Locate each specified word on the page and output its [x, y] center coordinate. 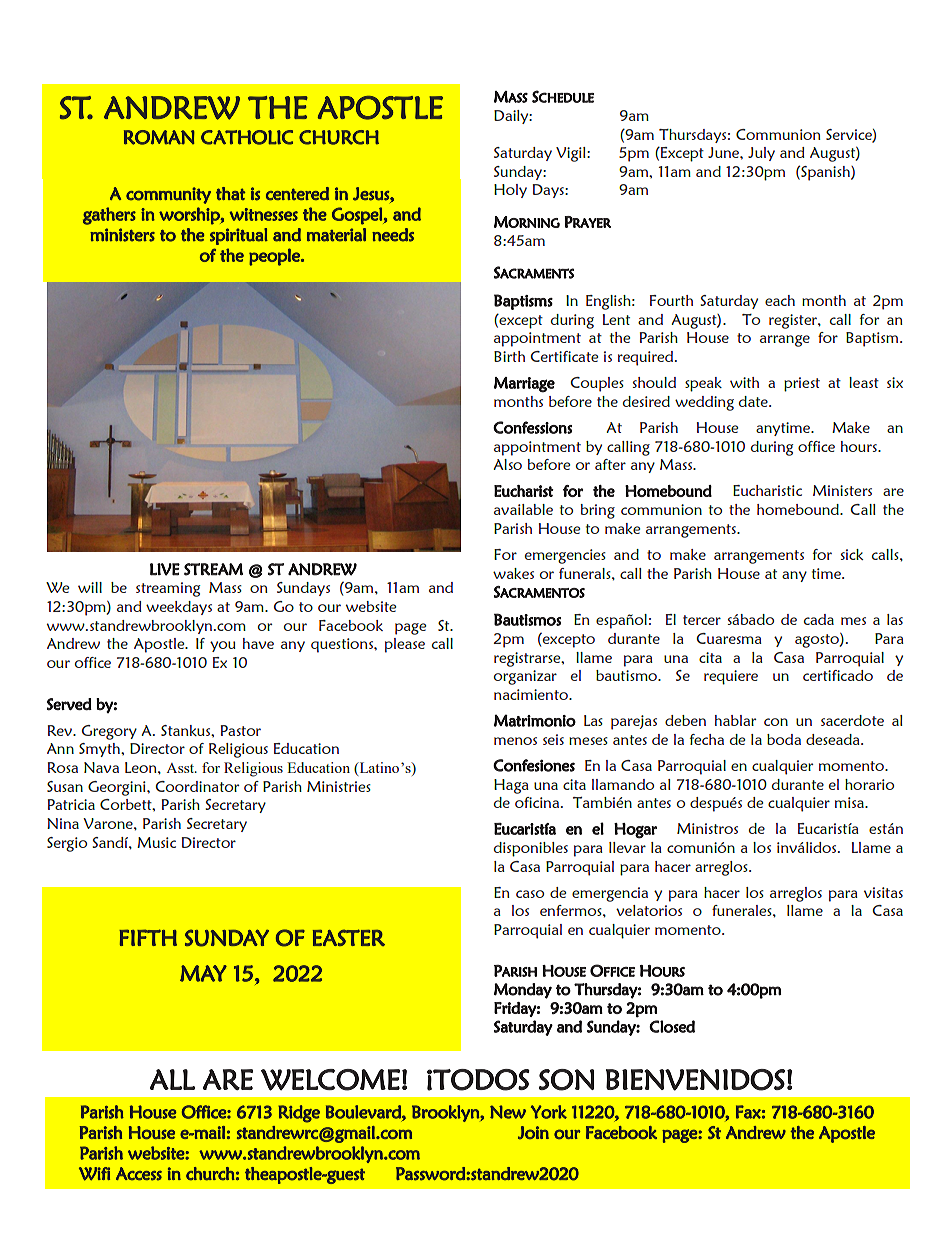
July [761, 154]
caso [530, 894]
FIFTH [148, 937]
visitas [883, 892]
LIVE [165, 569]
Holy [510, 191]
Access [139, 1174]
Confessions [532, 427]
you [222, 646]
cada [819, 619]
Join [533, 1132]
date [754, 401]
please [405, 645]
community [168, 195]
